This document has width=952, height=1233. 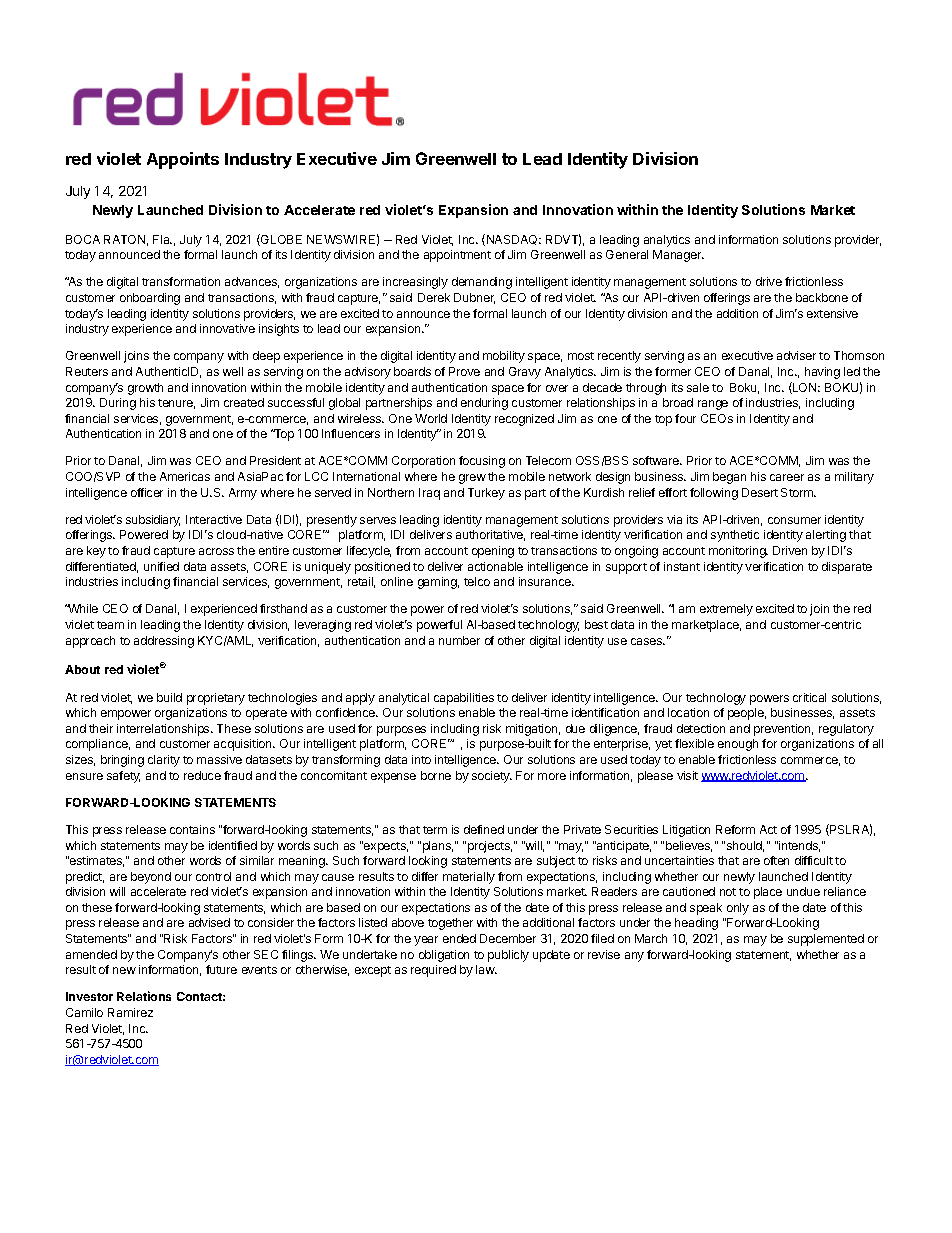 I want to click on appointment, so click(x=457, y=256).
